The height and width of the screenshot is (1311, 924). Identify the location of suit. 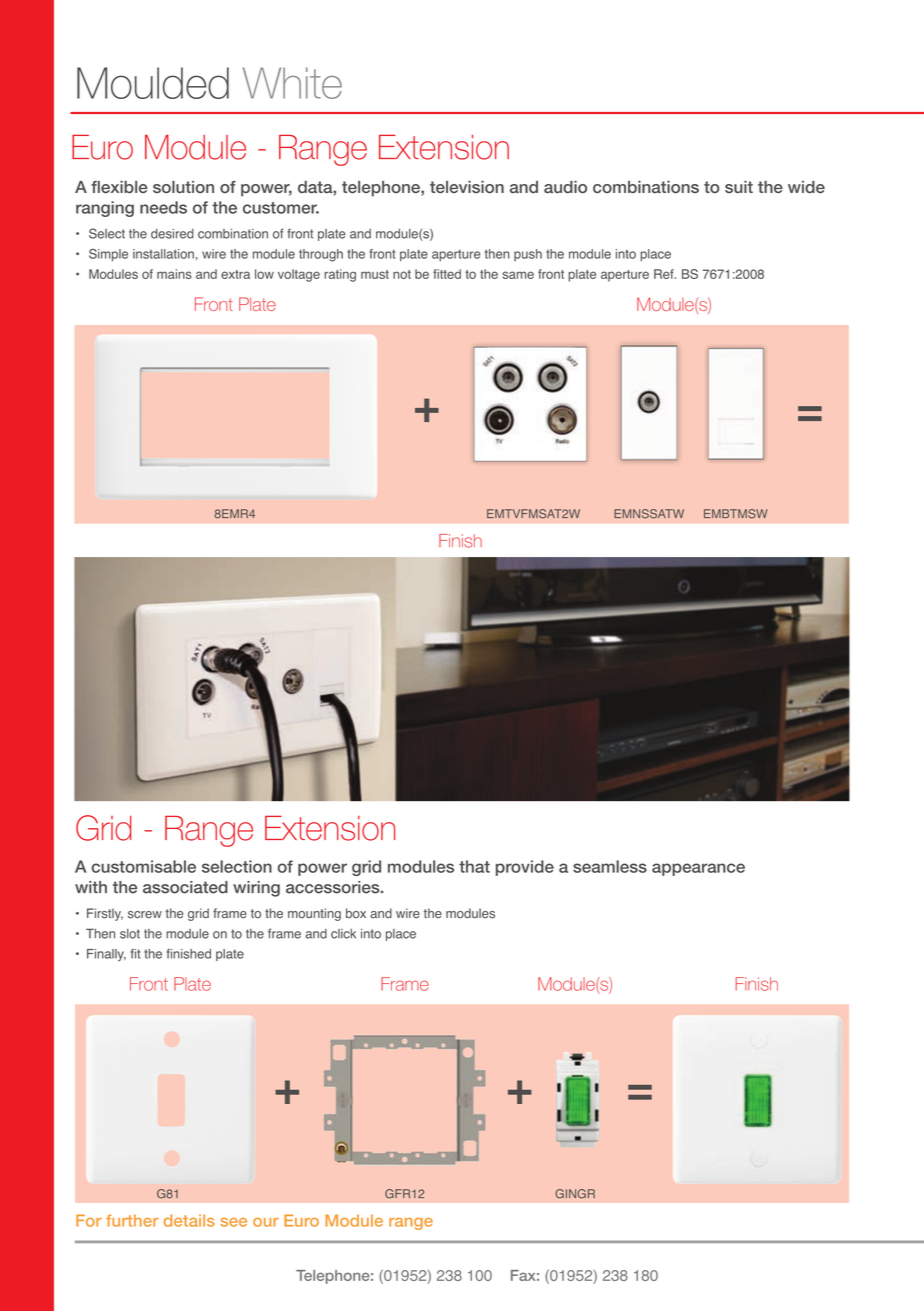
(739, 187).
